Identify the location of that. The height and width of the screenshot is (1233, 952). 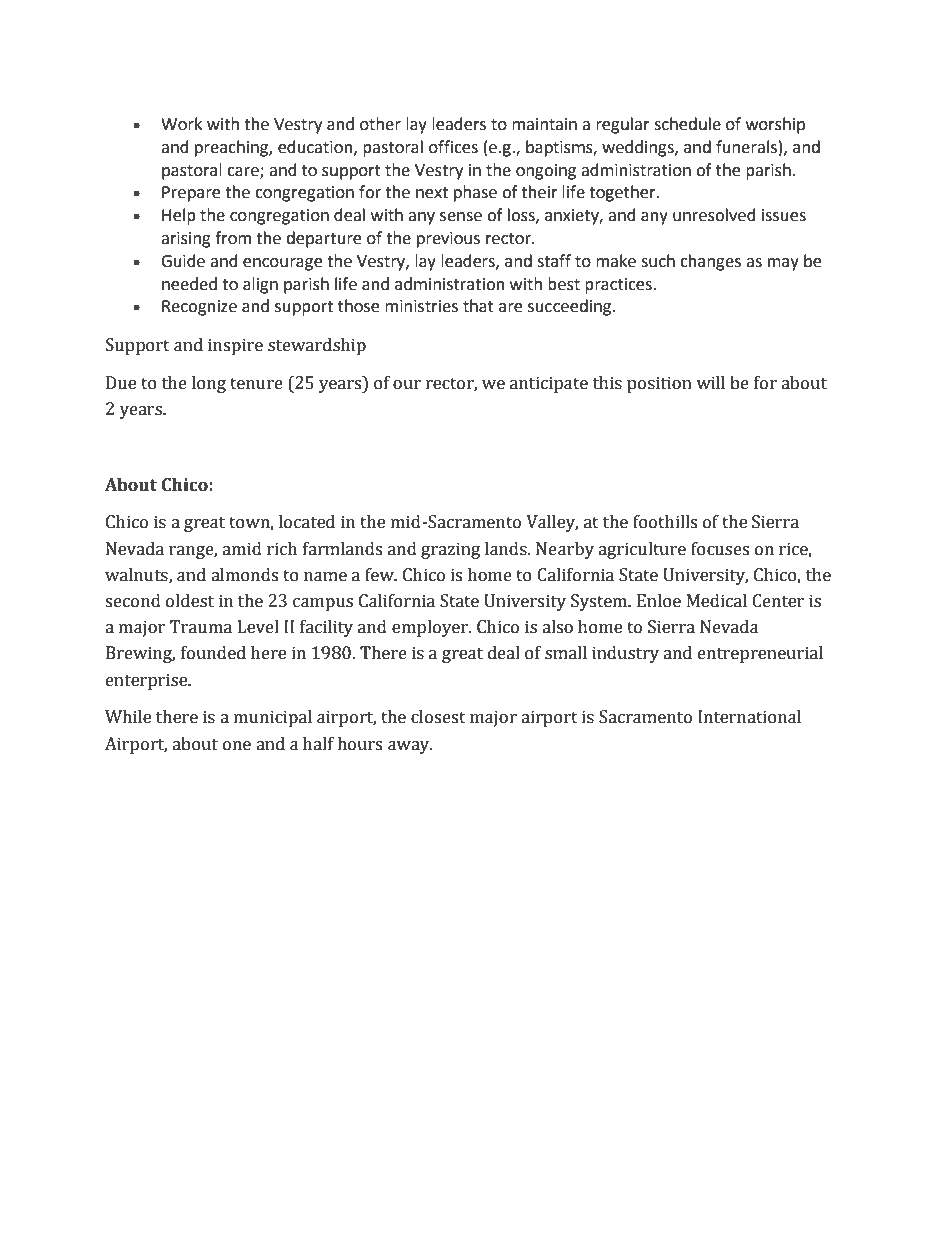
(478, 306).
